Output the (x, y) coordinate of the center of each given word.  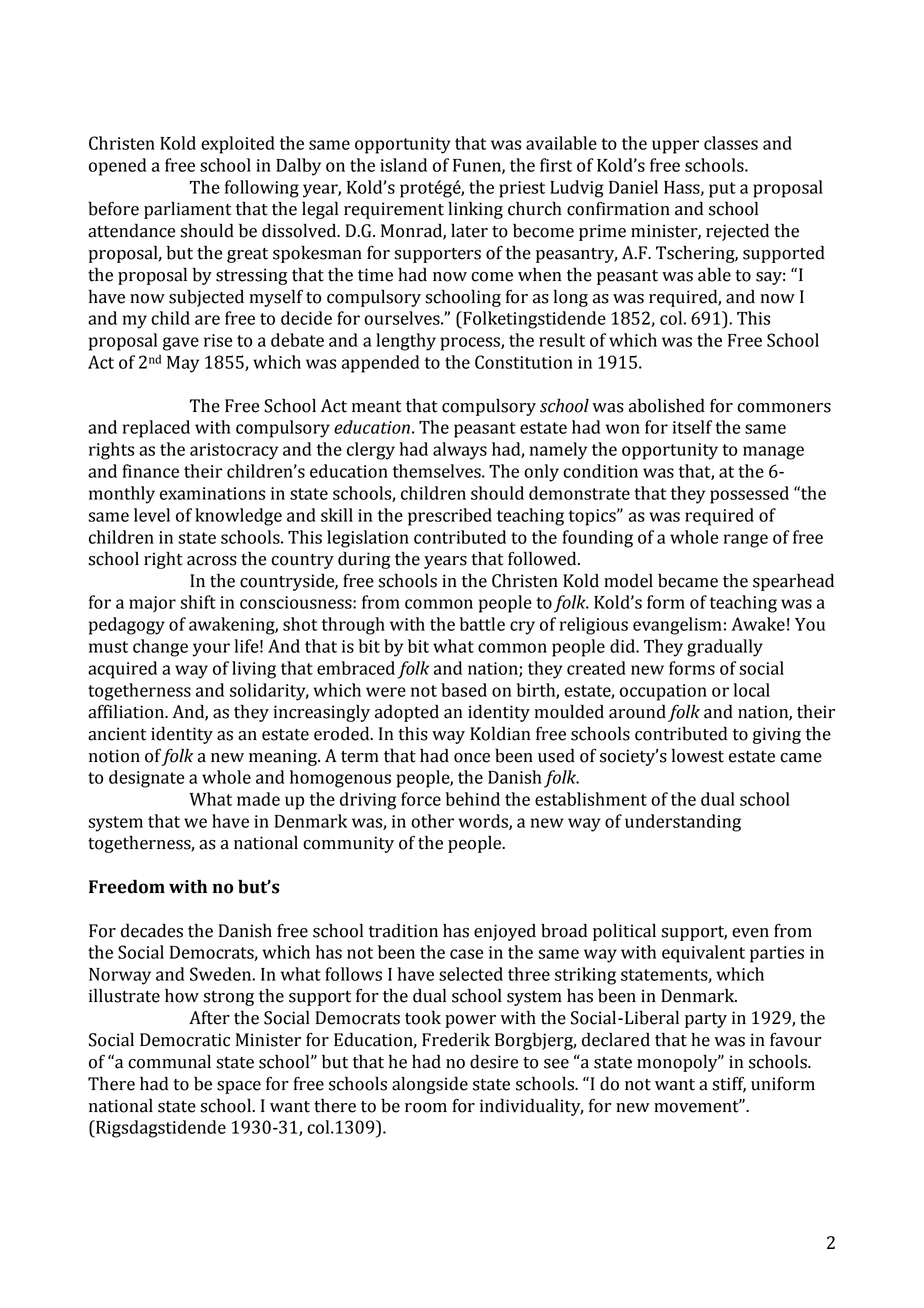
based (464, 690)
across (212, 561)
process (471, 344)
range (746, 541)
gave (181, 344)
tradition (403, 930)
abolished (667, 405)
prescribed (450, 517)
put (722, 190)
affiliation (127, 711)
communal (169, 1062)
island (403, 165)
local (751, 690)
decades (152, 930)
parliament (187, 210)
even (750, 933)
